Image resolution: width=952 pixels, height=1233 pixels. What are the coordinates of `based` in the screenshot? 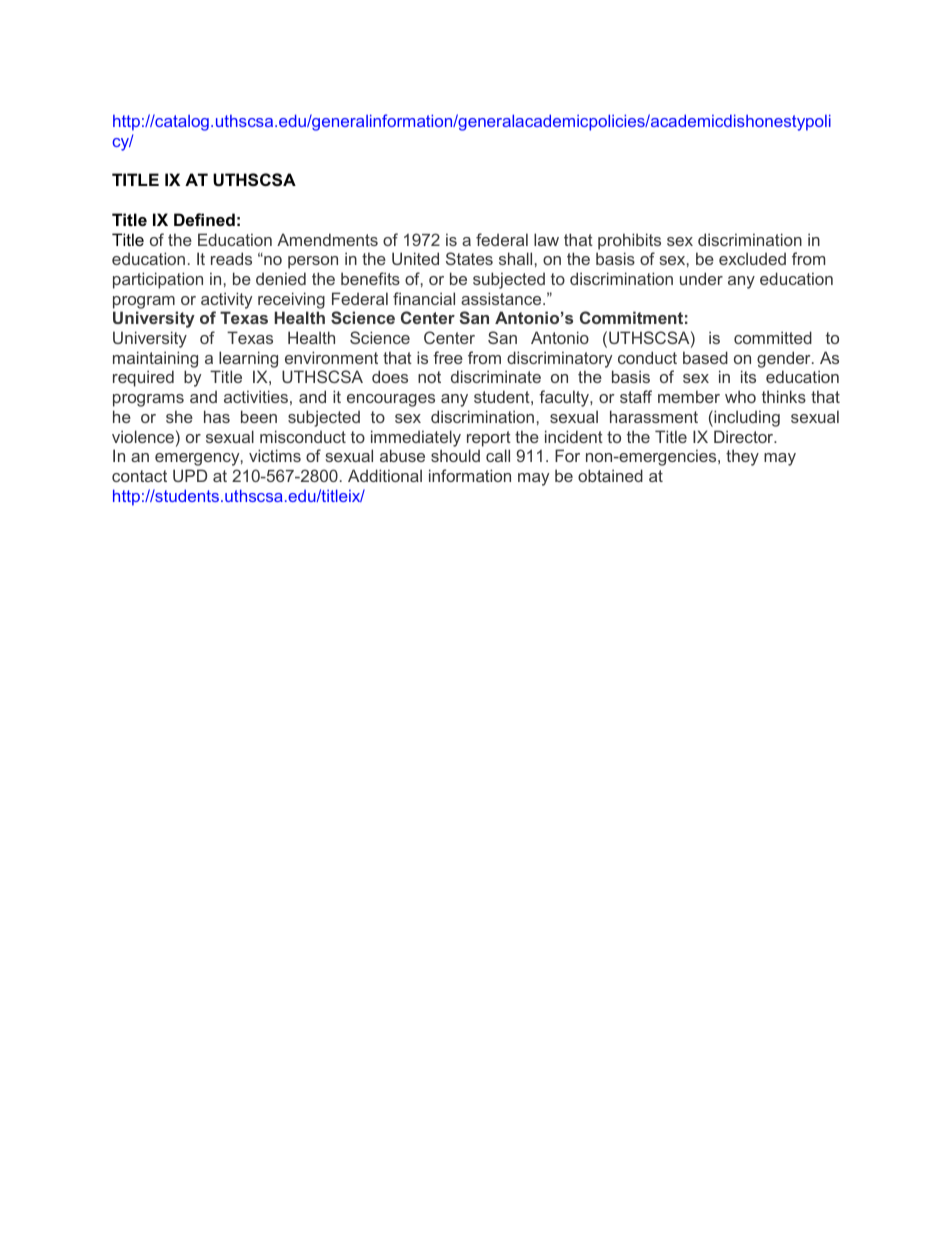 It's located at (705, 357).
